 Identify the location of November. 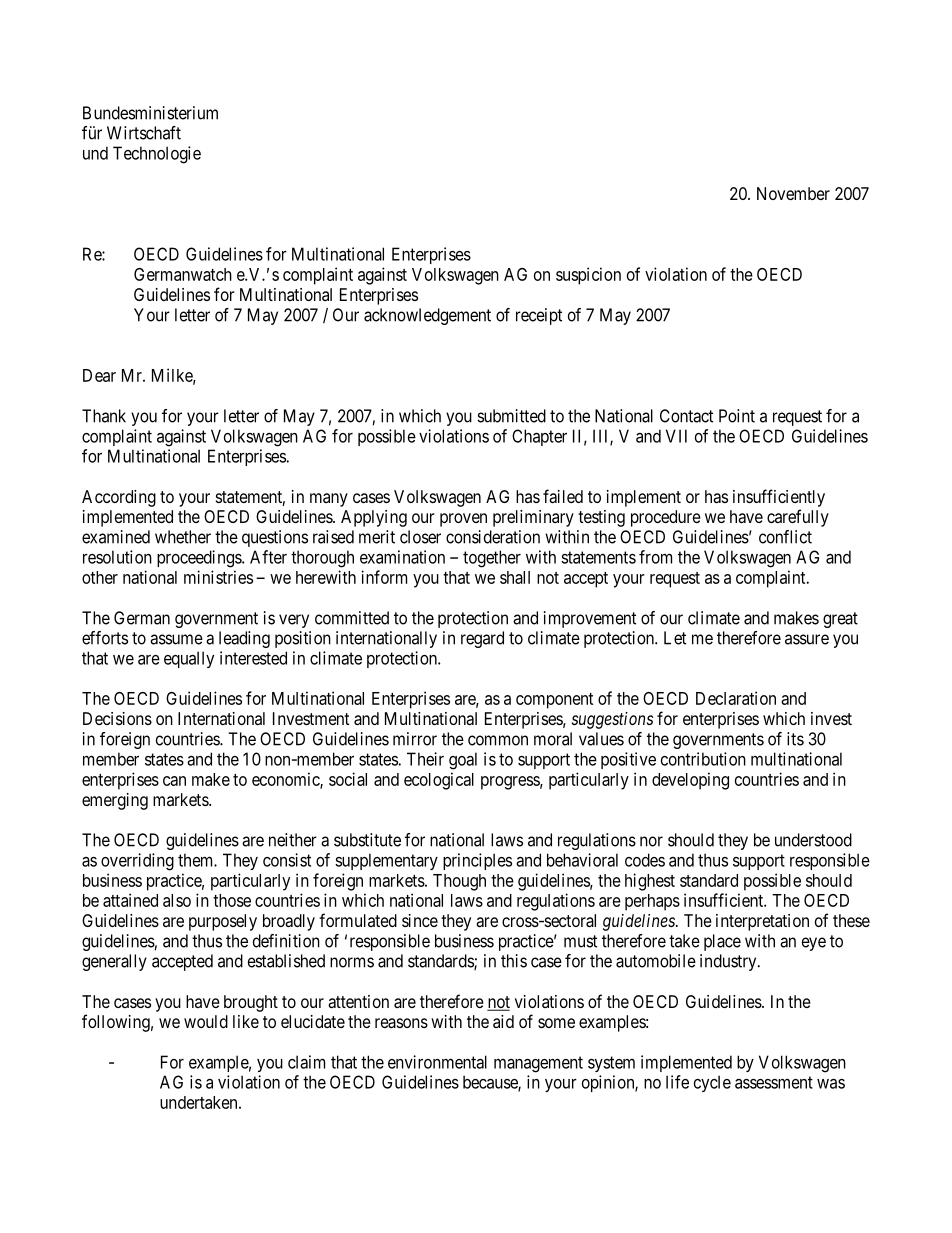
(793, 193).
